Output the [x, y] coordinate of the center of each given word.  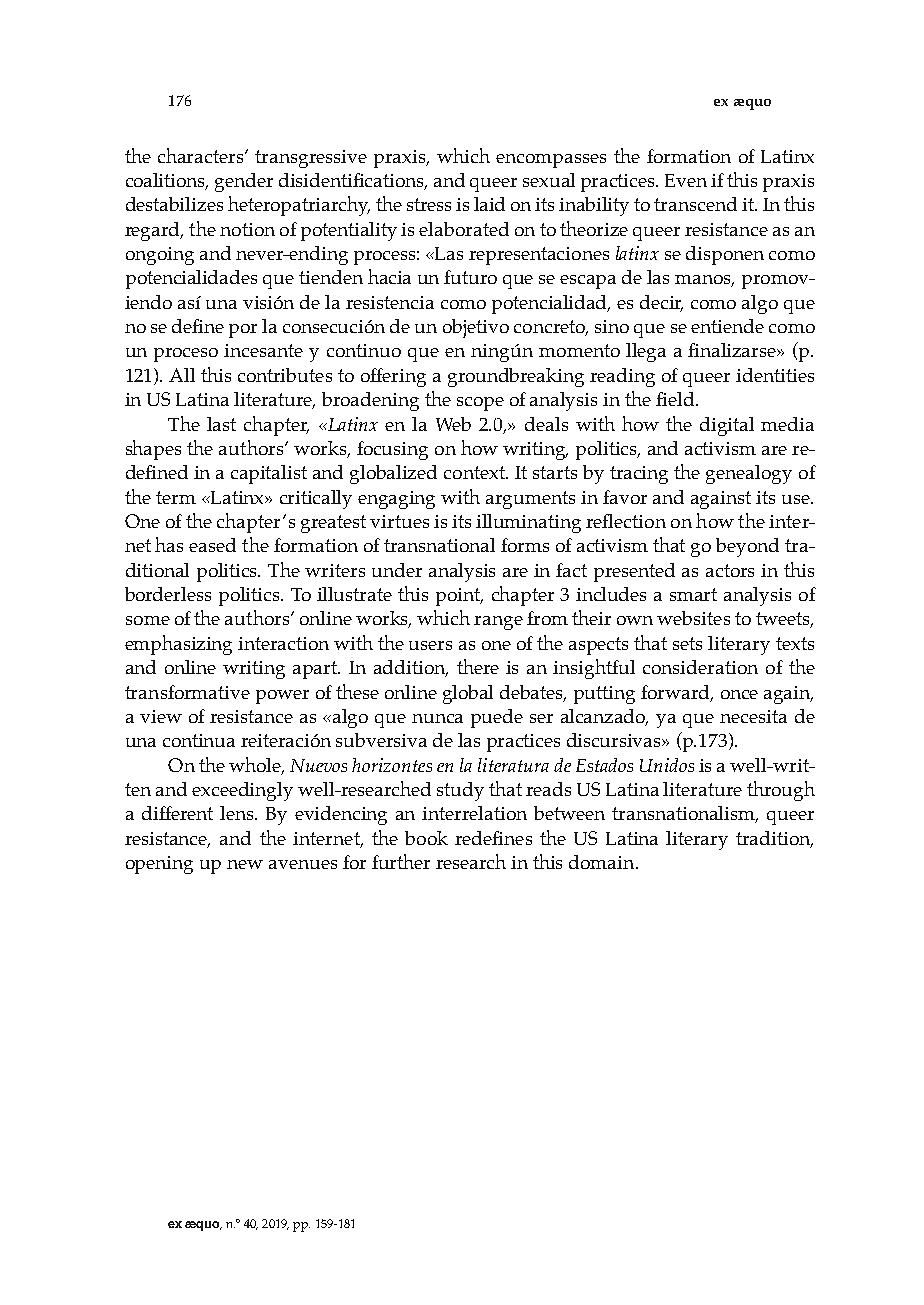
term [176, 497]
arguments [530, 500]
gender [244, 182]
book [426, 838]
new [245, 864]
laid [489, 204]
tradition [774, 839]
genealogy [749, 474]
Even [686, 180]
